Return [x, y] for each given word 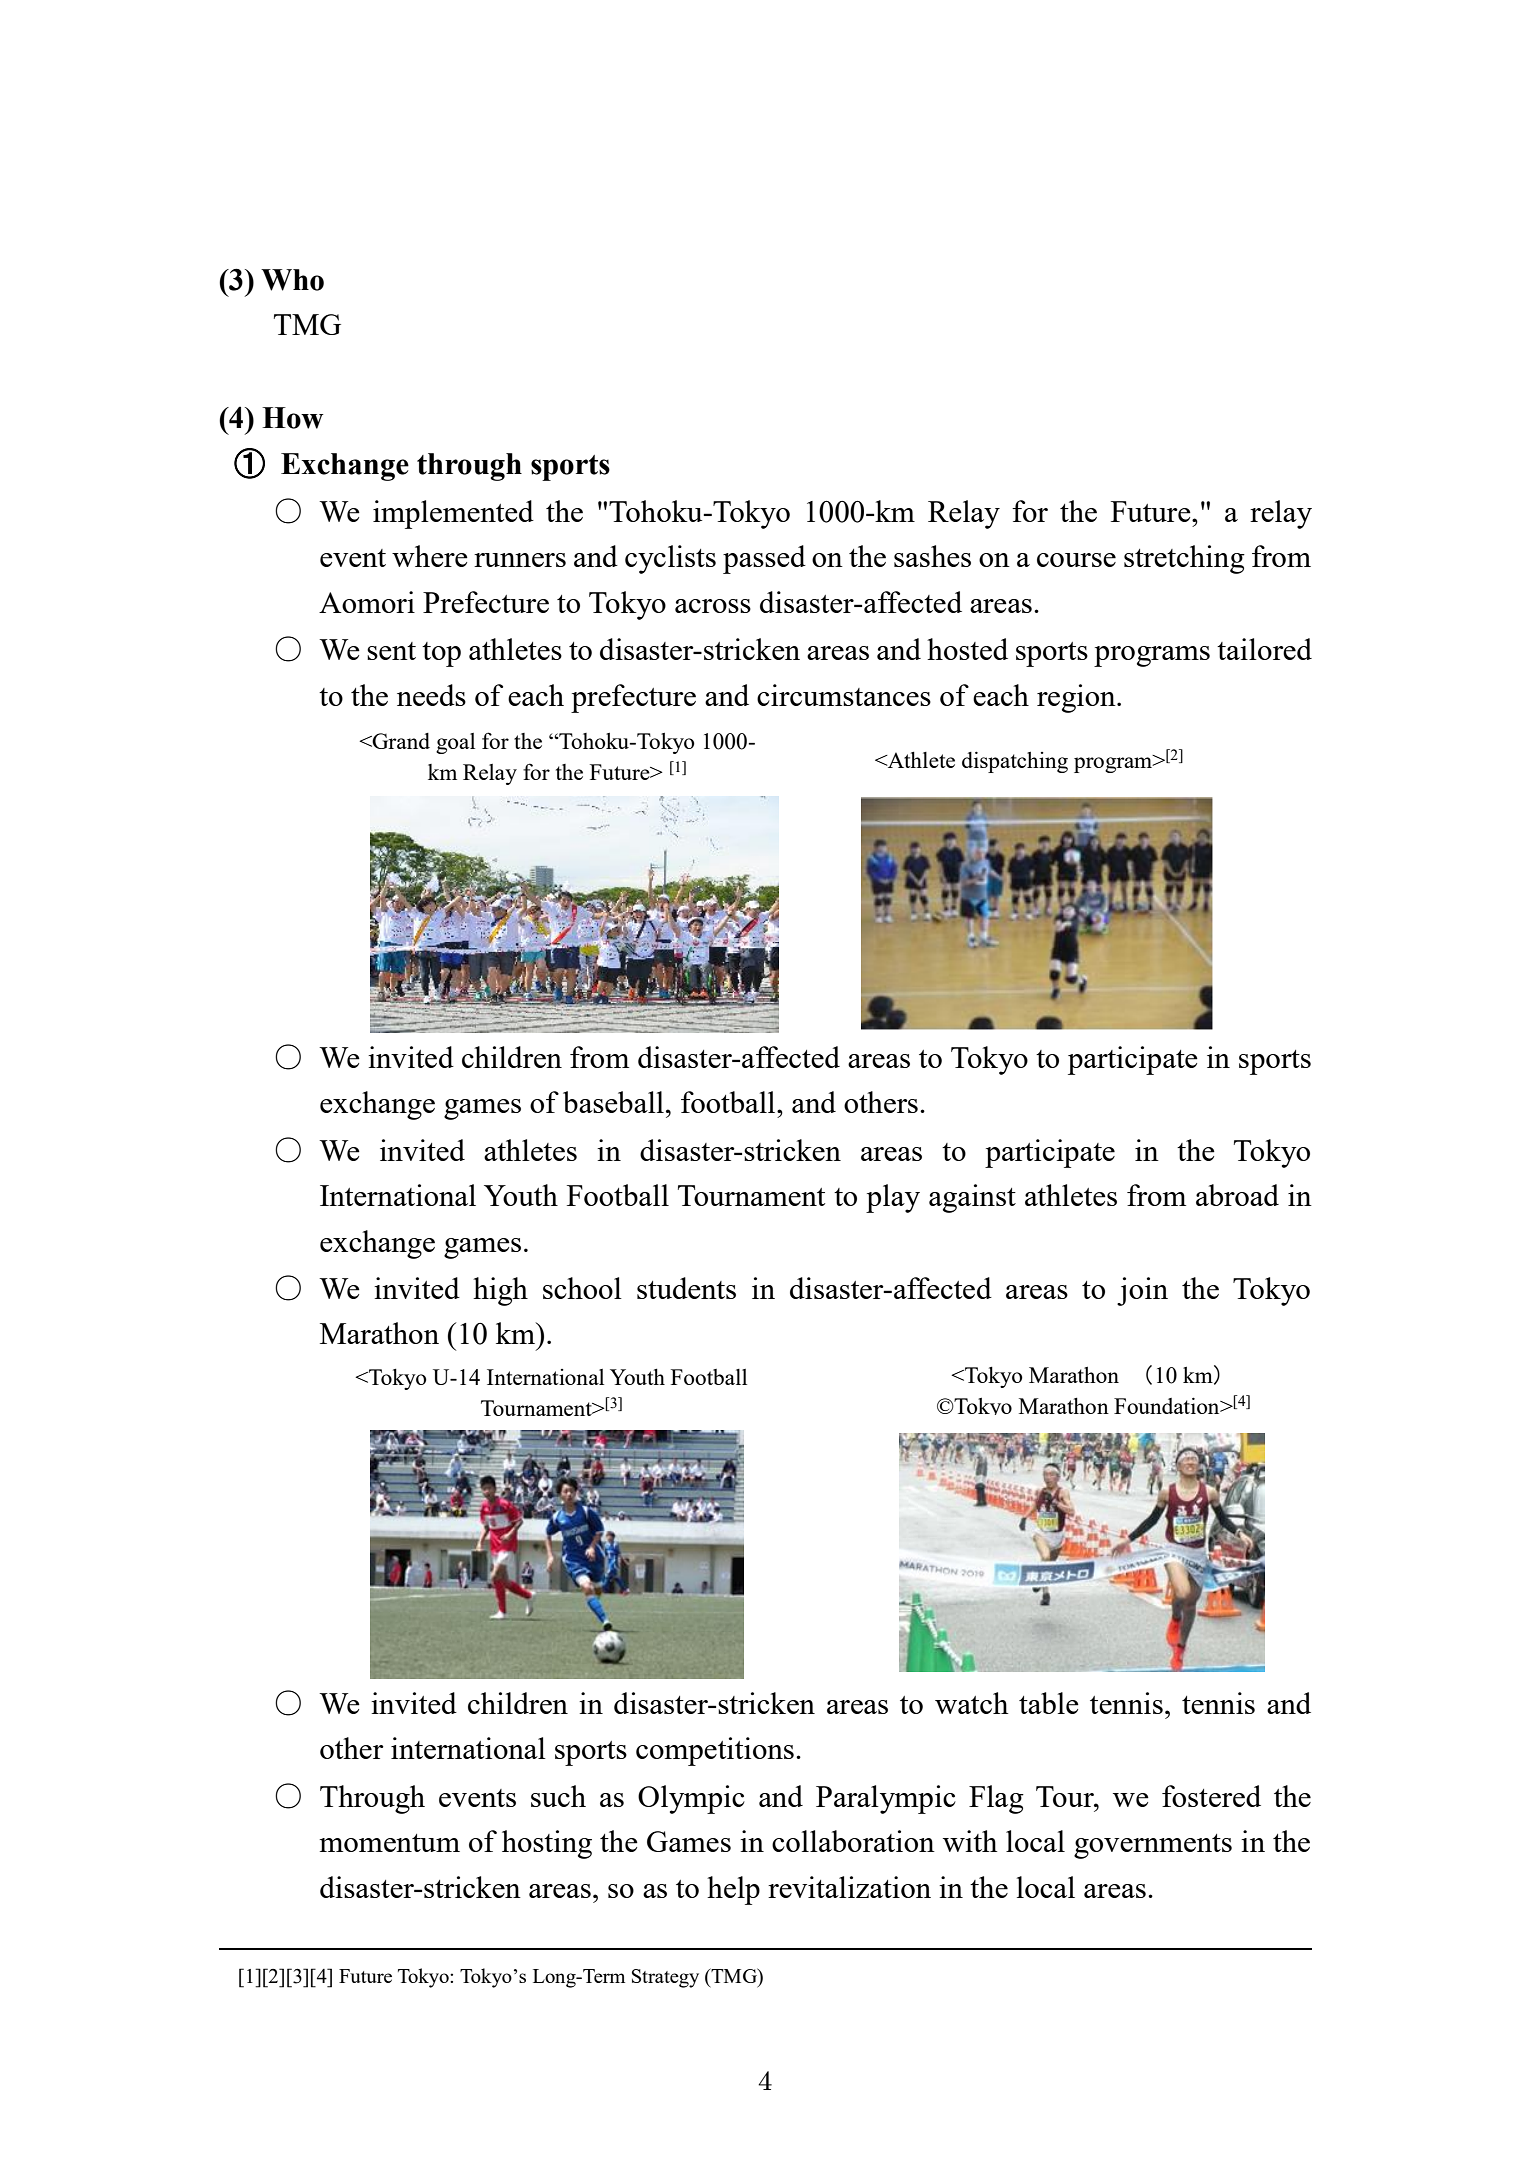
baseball [613, 1102]
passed [764, 559]
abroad [1237, 1195]
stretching [1184, 559]
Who [292, 280]
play [893, 1198]
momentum [389, 1843]
